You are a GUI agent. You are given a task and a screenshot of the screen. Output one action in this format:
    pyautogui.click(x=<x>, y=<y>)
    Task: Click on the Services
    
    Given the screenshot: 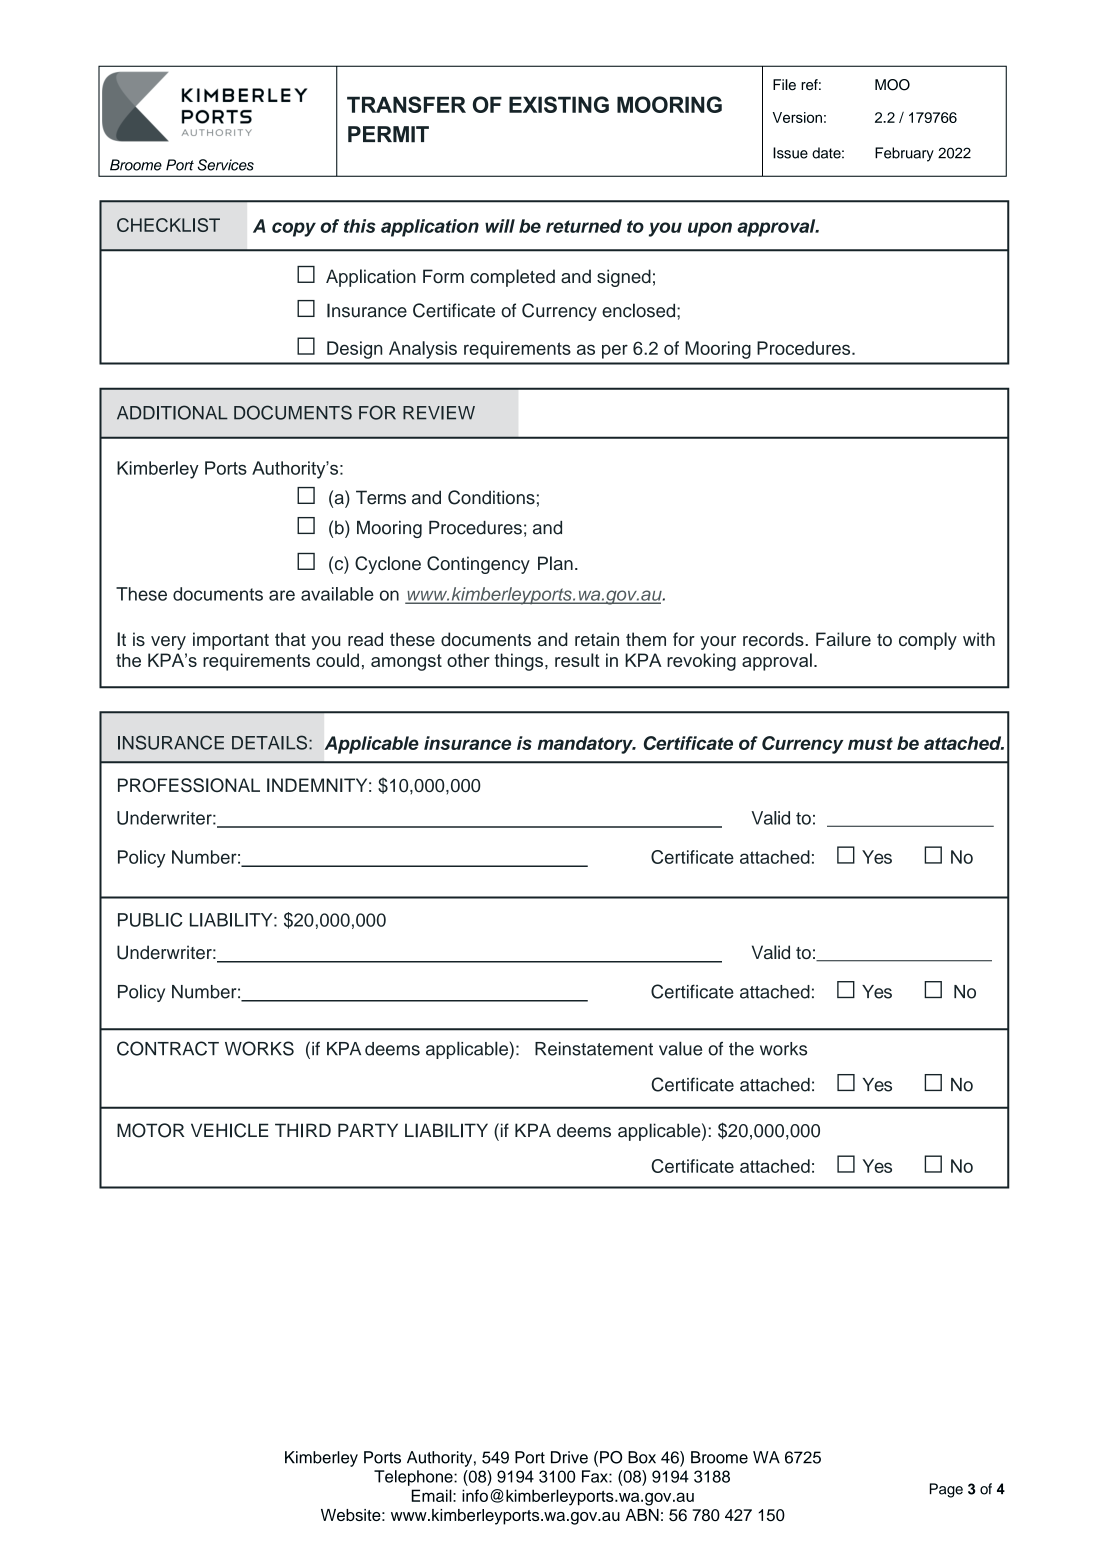 What is the action you would take?
    pyautogui.click(x=226, y=165)
